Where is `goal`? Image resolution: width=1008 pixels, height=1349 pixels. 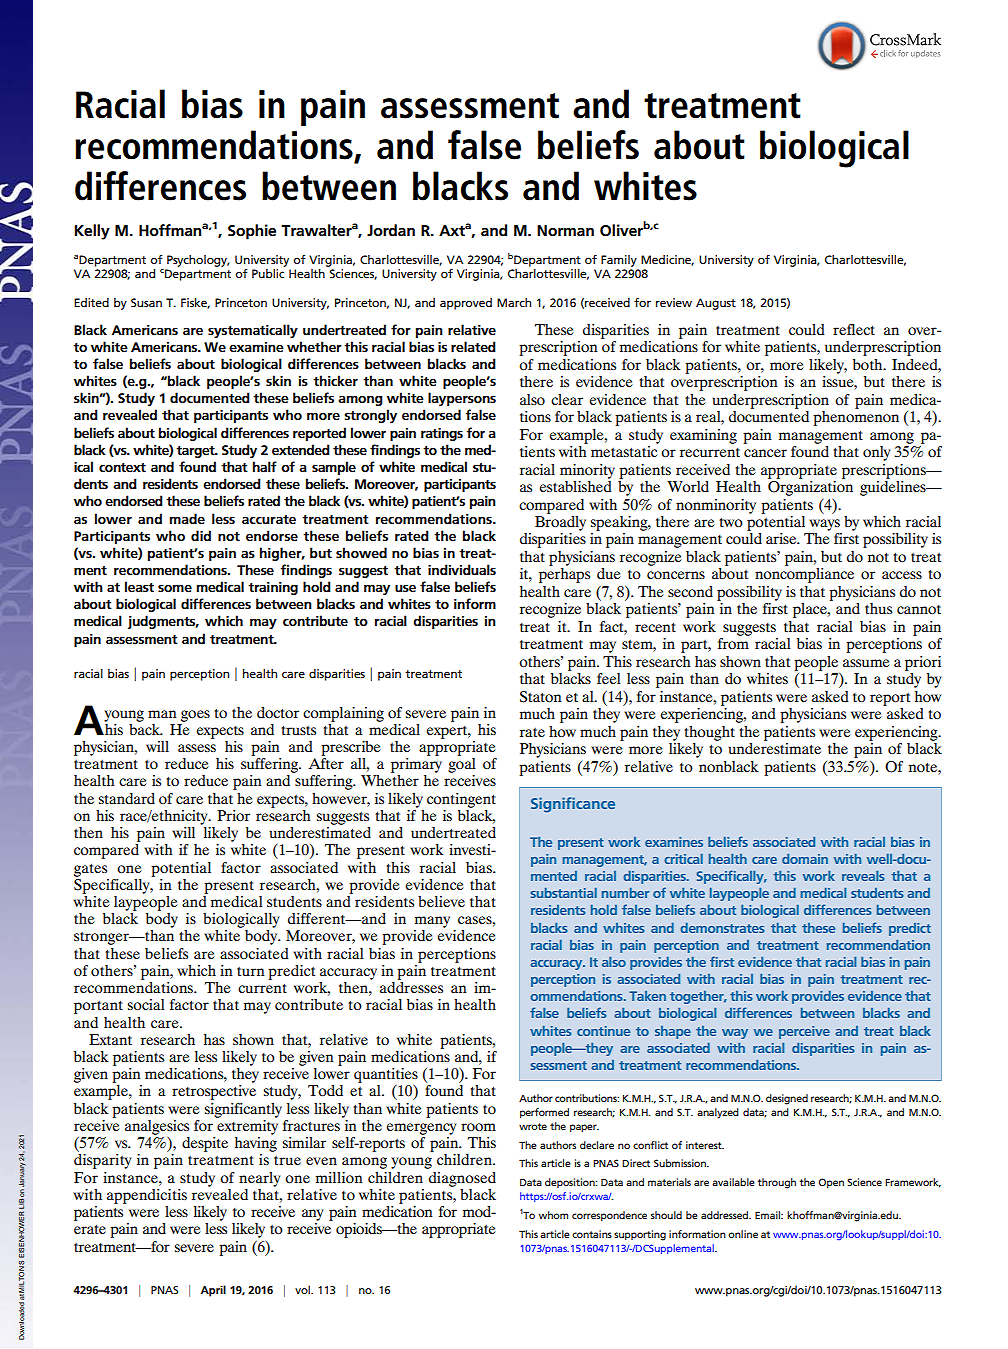
goal is located at coordinates (462, 764).
